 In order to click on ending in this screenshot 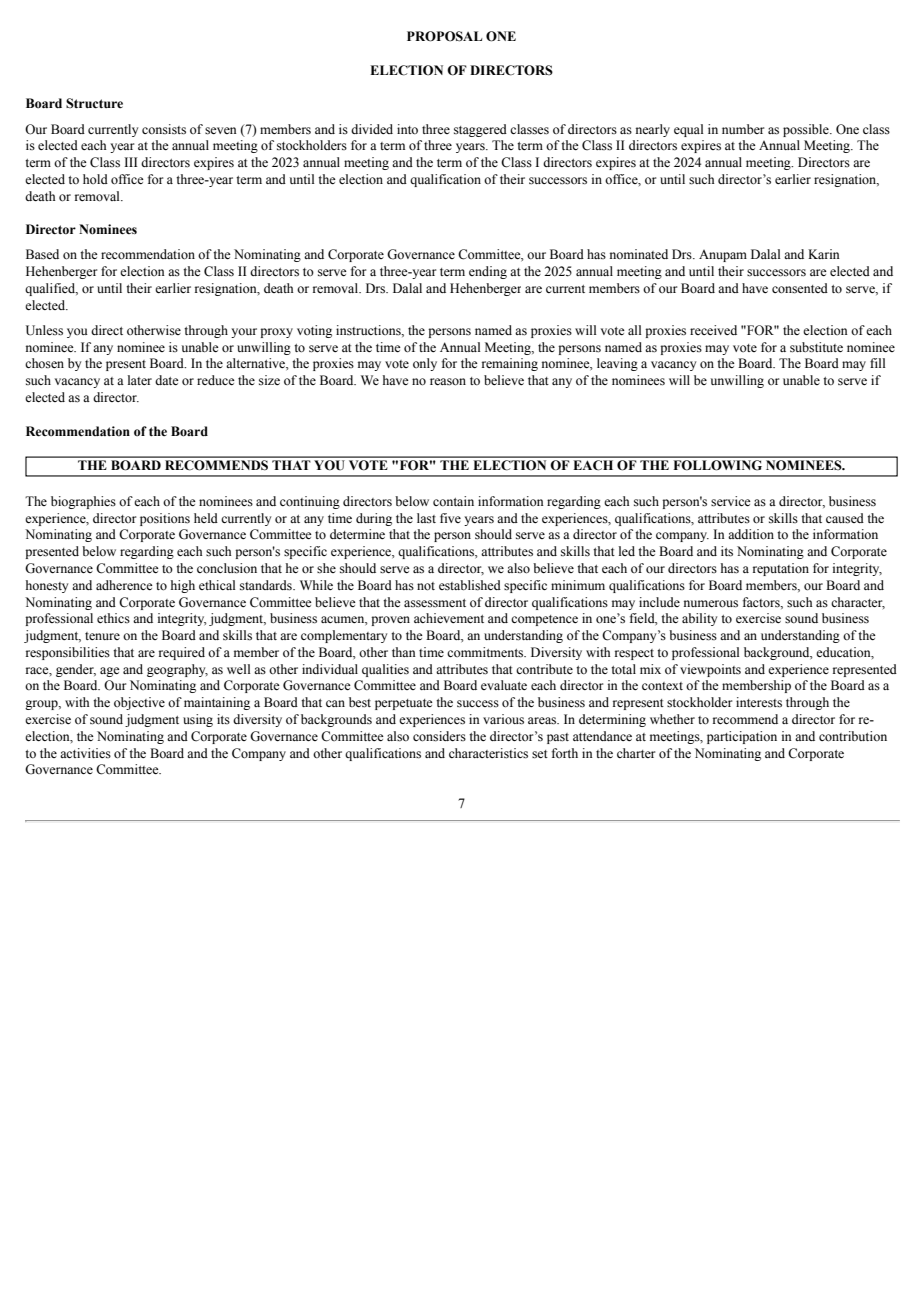, I will do `click(488, 272)`.
